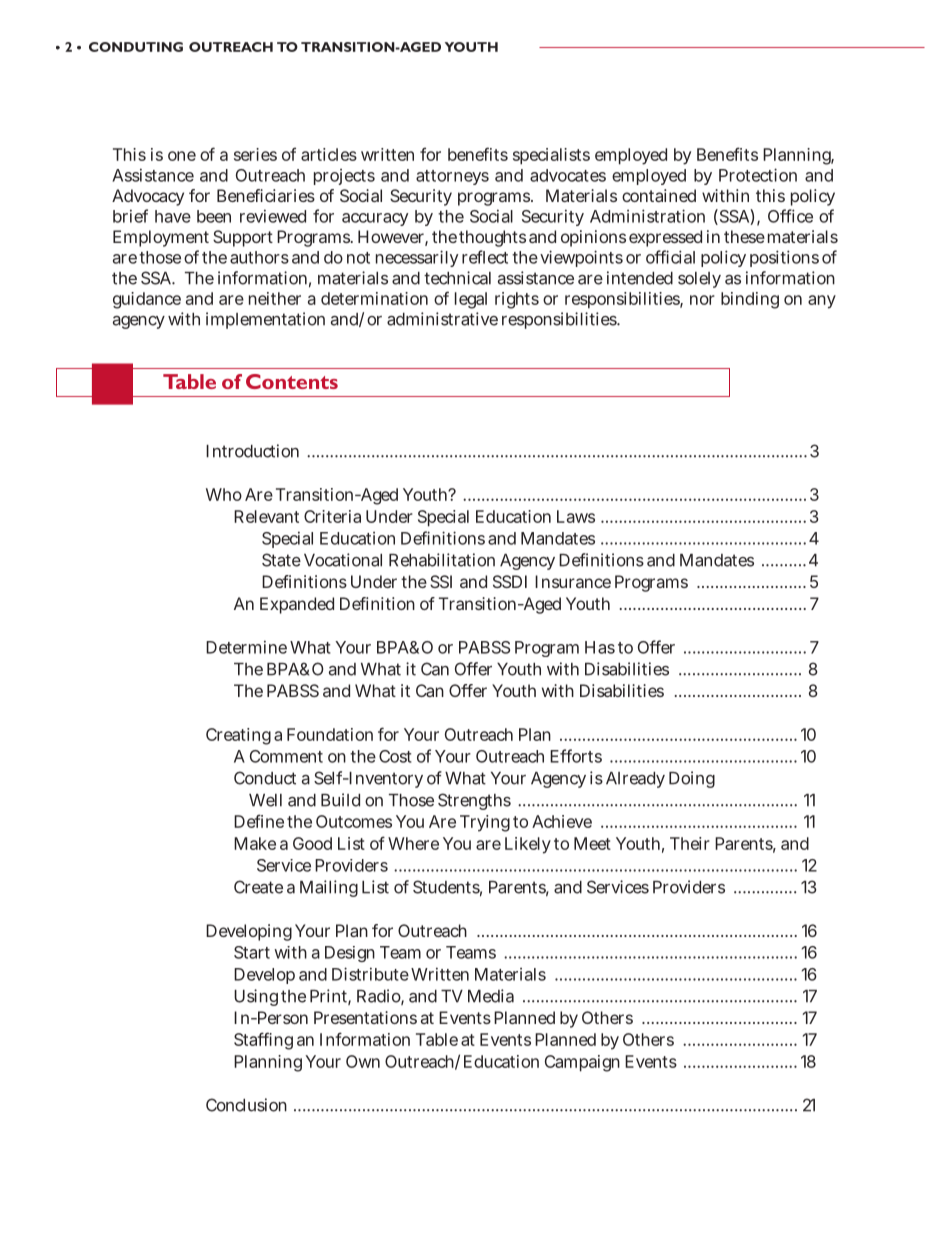 The height and width of the screenshot is (1233, 952). What do you see at coordinates (258, 887) in the screenshot?
I see `Create` at bounding box center [258, 887].
